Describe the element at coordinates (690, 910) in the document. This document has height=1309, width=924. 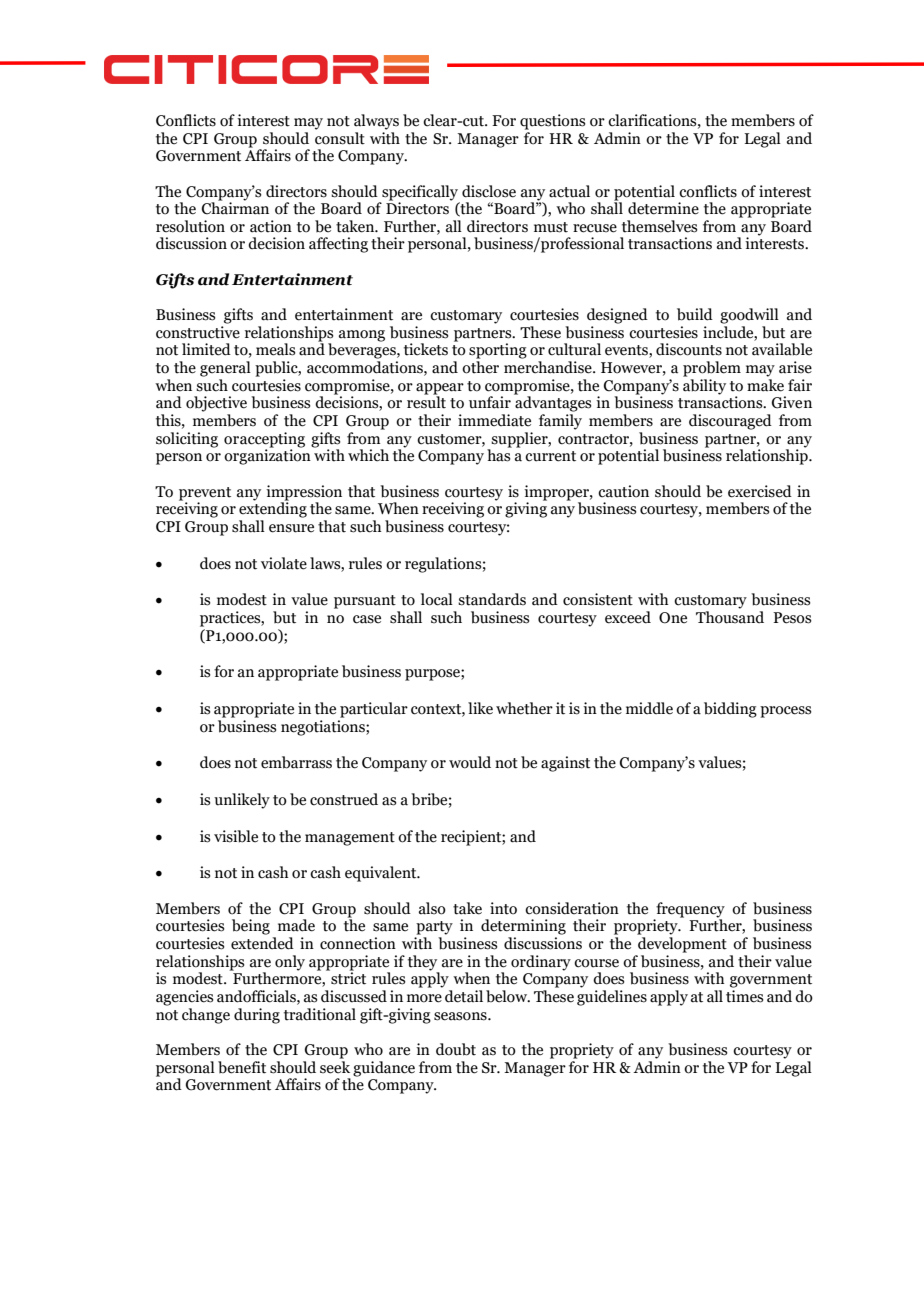
I see `frequency` at that location.
